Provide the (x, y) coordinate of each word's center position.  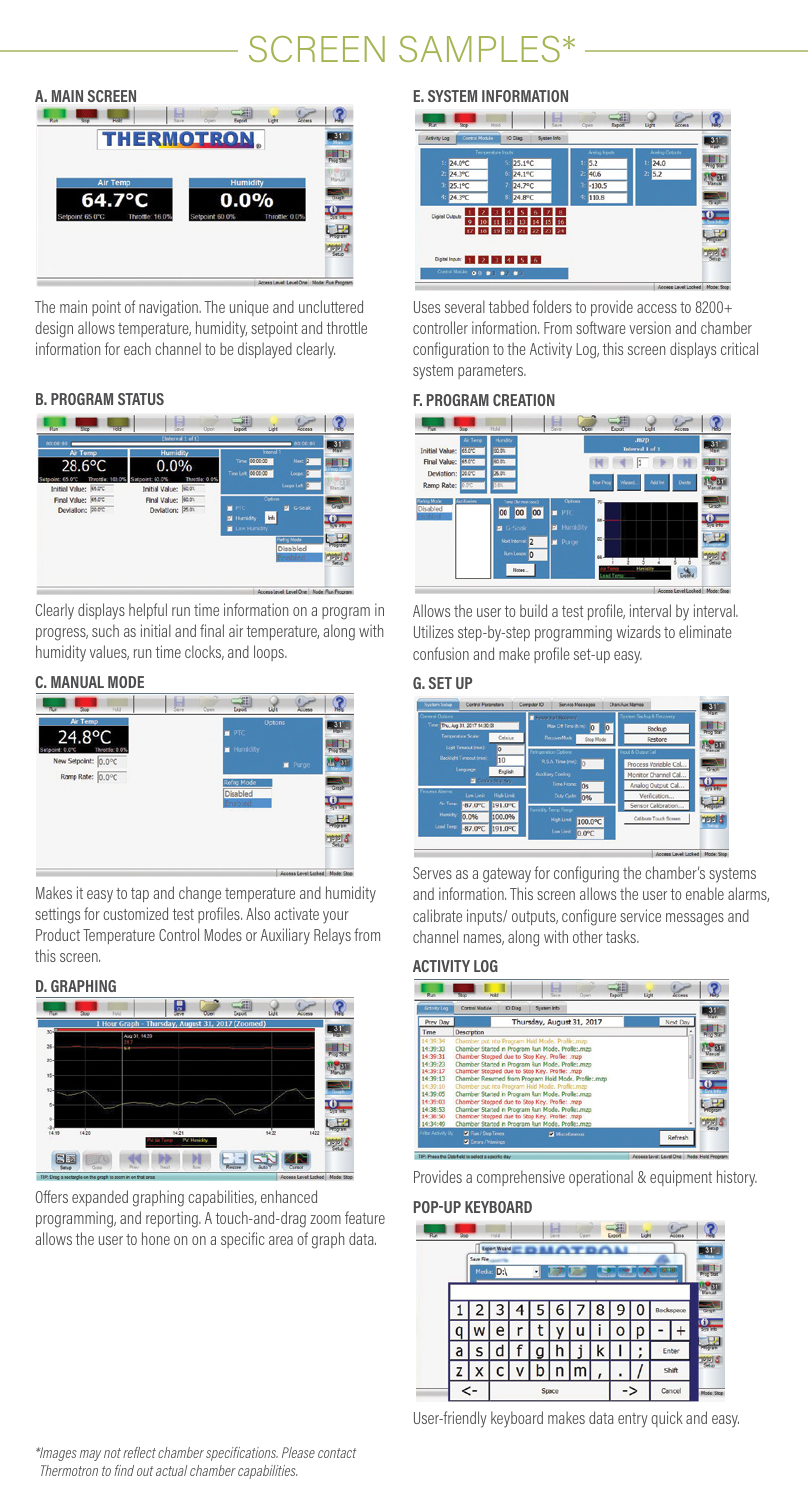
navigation (169, 308)
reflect (139, 1452)
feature (365, 1217)
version (650, 327)
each (137, 348)
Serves (432, 873)
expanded (100, 1198)
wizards (638, 631)
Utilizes (434, 631)
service (640, 915)
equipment (681, 1178)
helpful (148, 611)
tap (140, 895)
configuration (451, 350)
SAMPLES (479, 49)
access (657, 308)
